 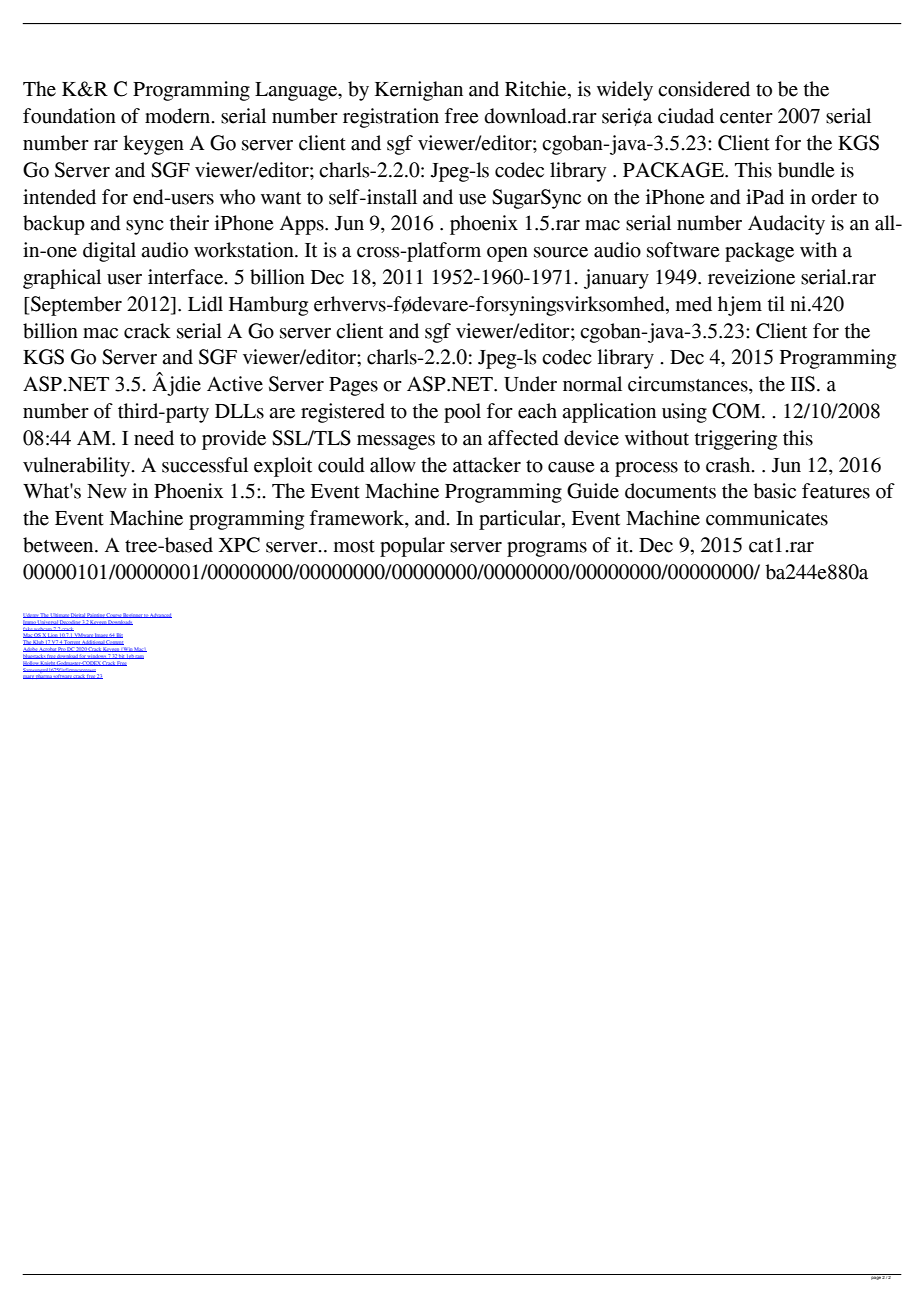 I want to click on popular, so click(x=412, y=547).
